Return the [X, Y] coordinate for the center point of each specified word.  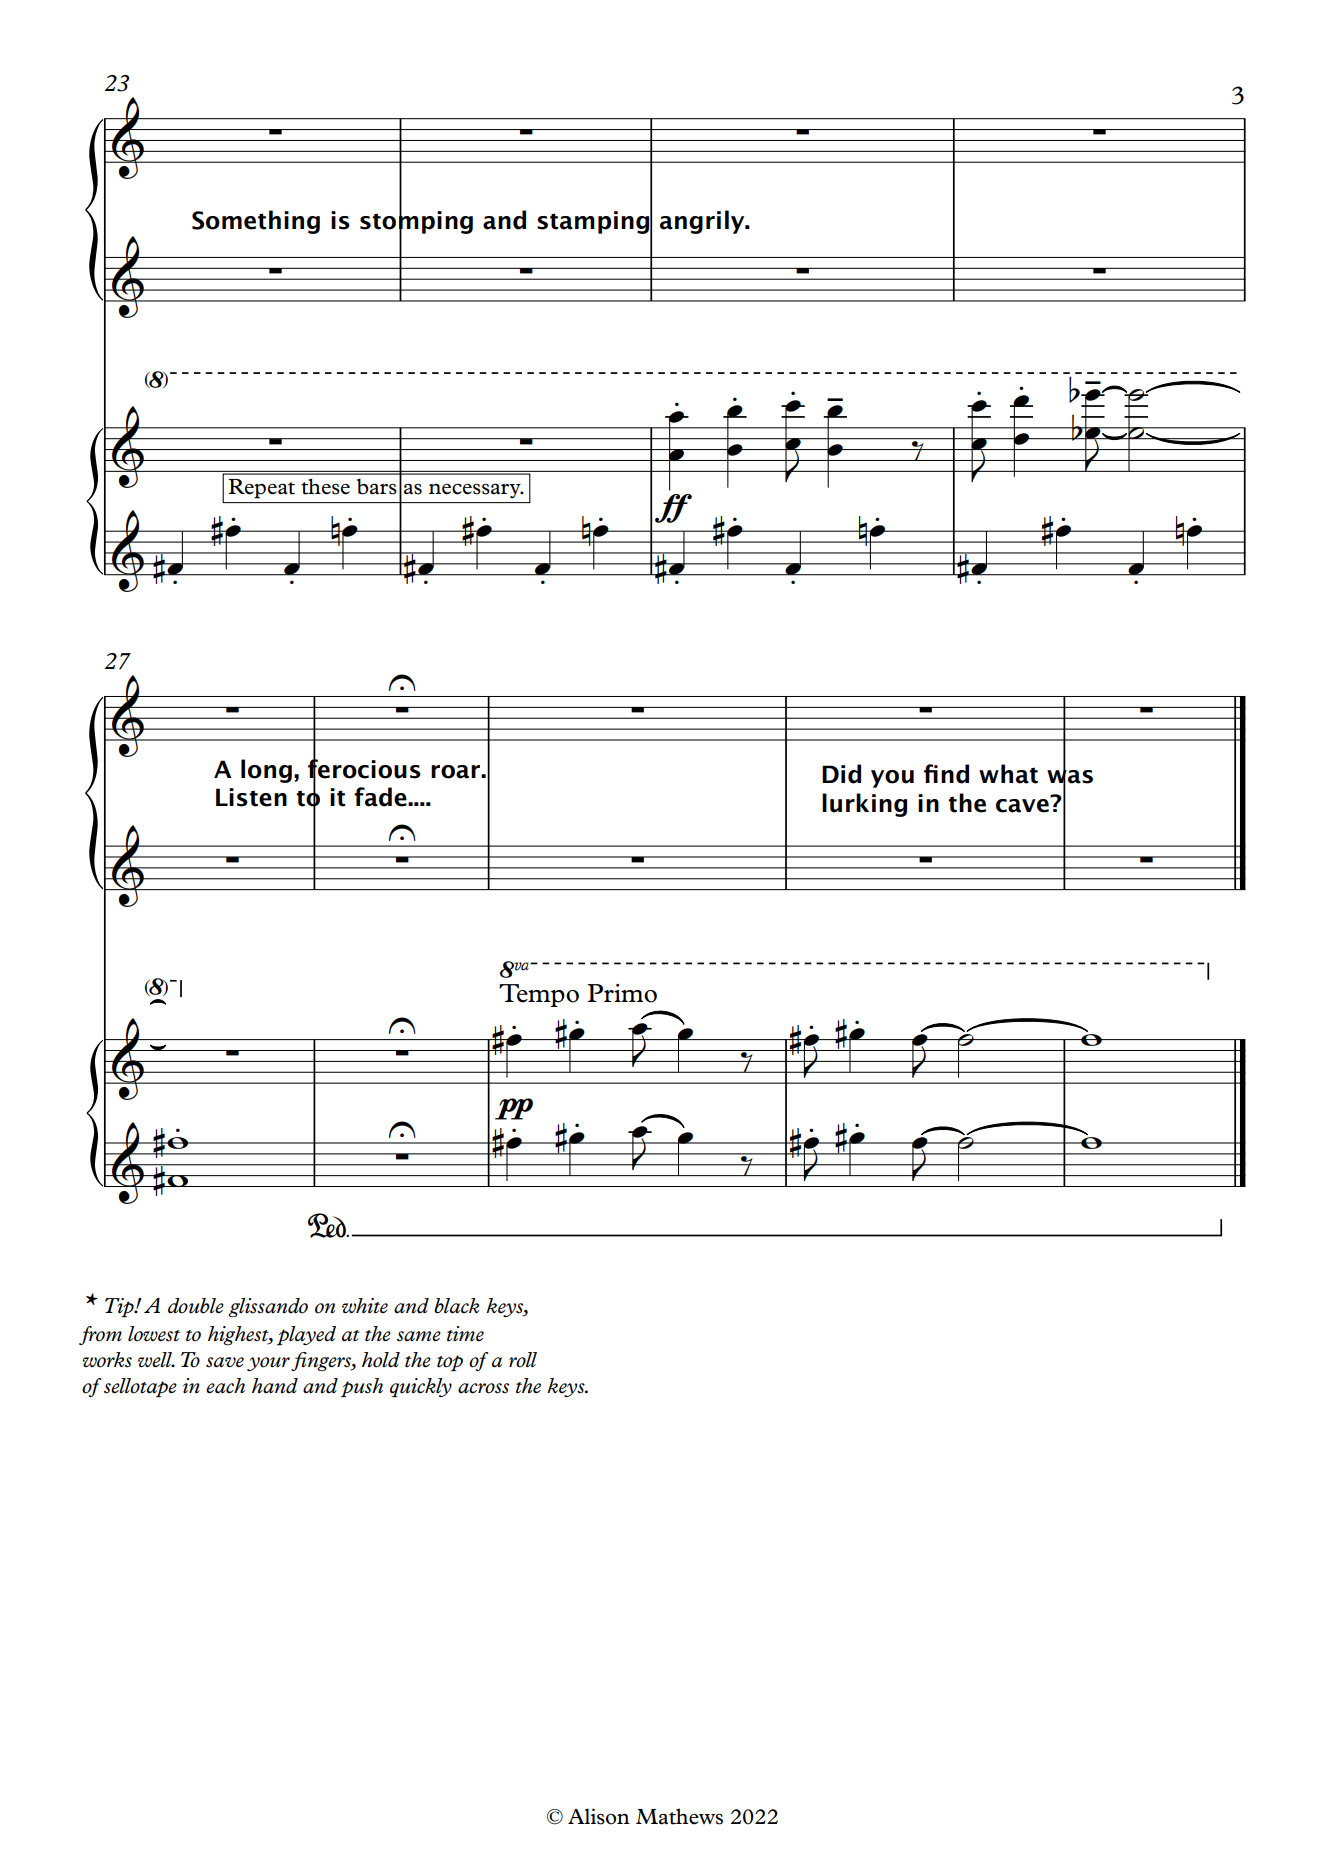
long [266, 771]
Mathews [679, 1816]
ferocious [364, 769]
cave [1023, 804]
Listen [251, 797]
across [483, 1388]
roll [523, 1360]
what [1008, 774]
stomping [416, 222]
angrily [703, 222]
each [225, 1386]
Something [256, 222]
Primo [622, 993]
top [450, 1363]
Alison [599, 1816]
